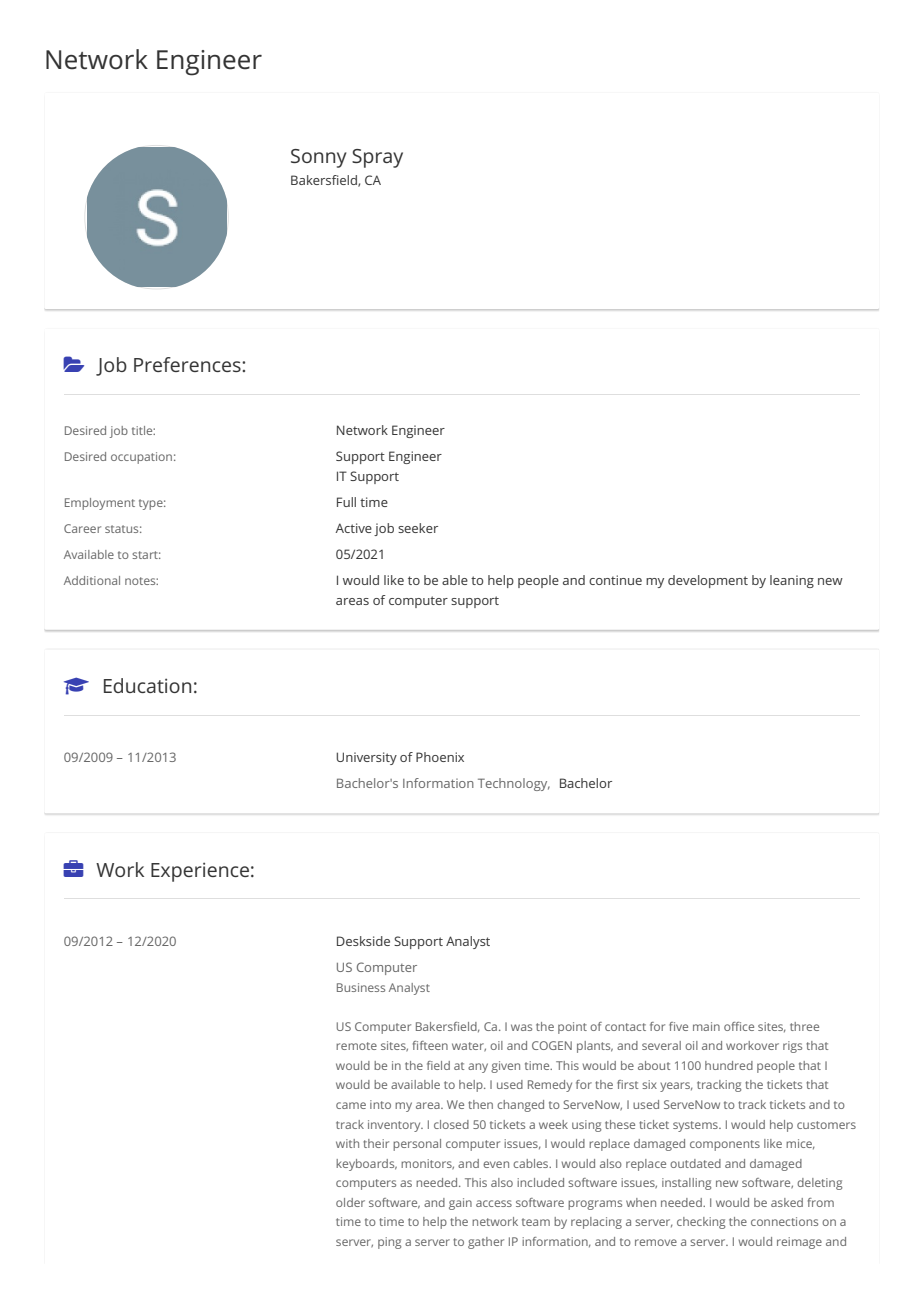 The height and width of the page is (1308, 924). I want to click on office, so click(739, 1026).
